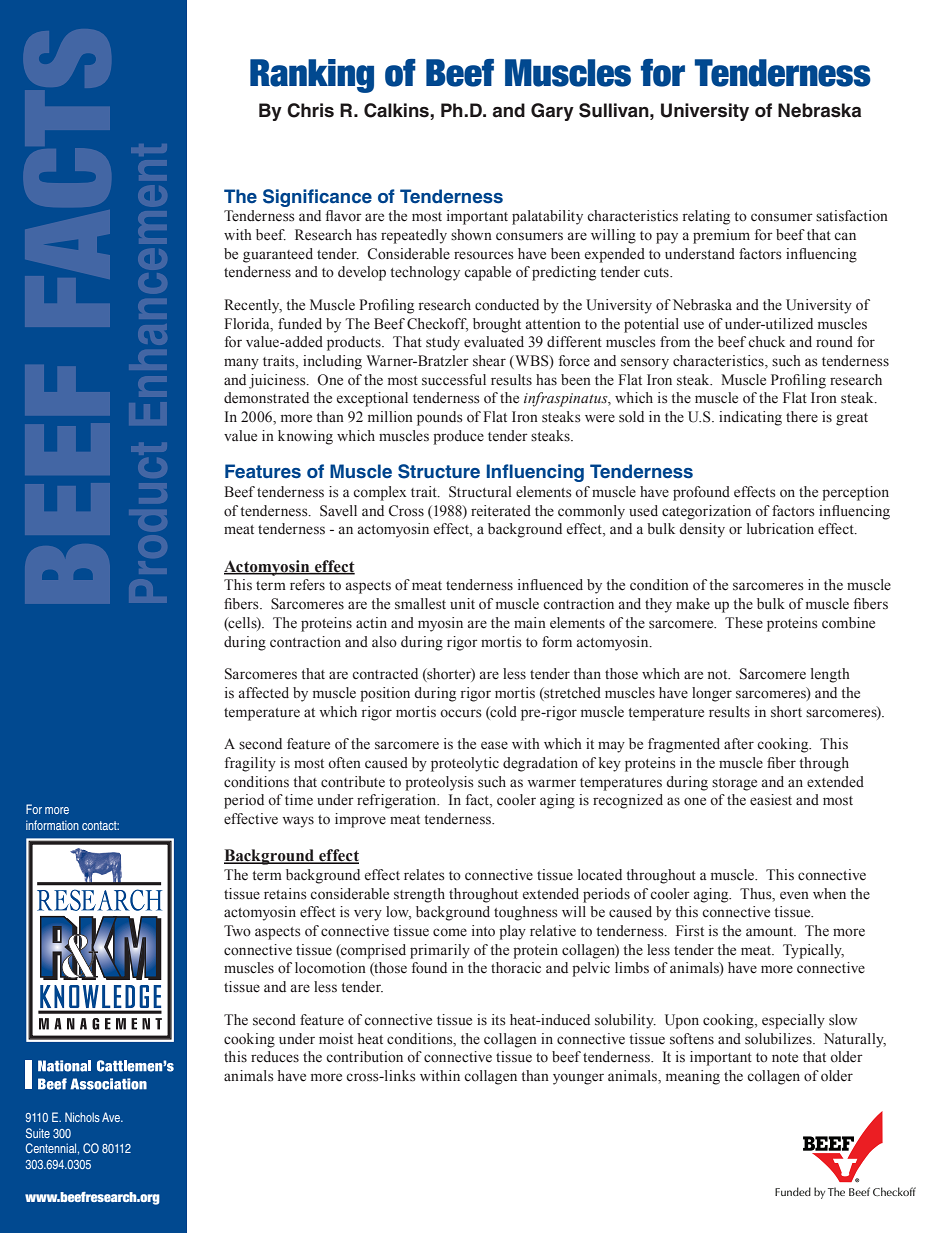  Describe the element at coordinates (310, 110) in the screenshot. I see `Chris` at that location.
